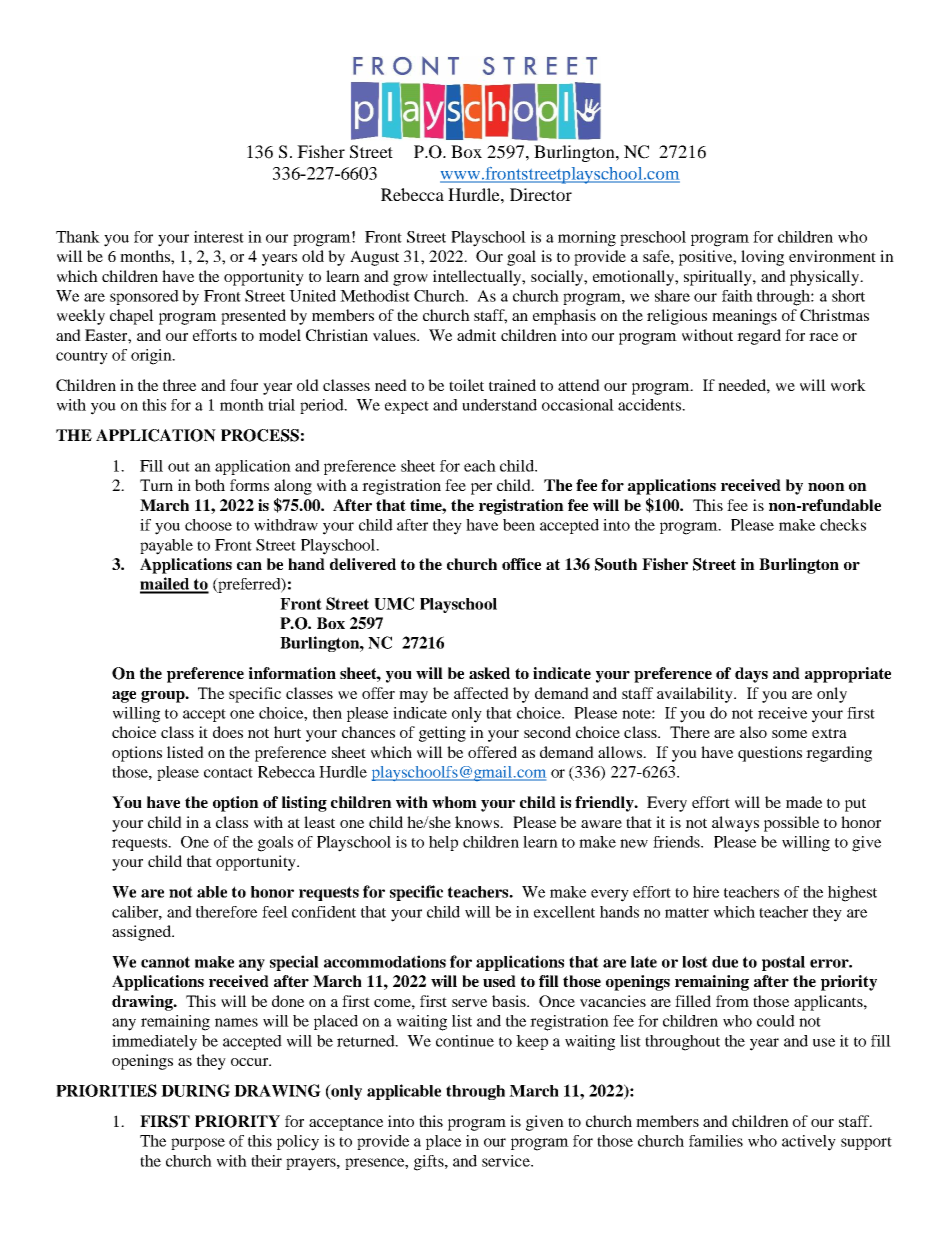  Describe the element at coordinates (165, 962) in the page. I see `cannot` at that location.
